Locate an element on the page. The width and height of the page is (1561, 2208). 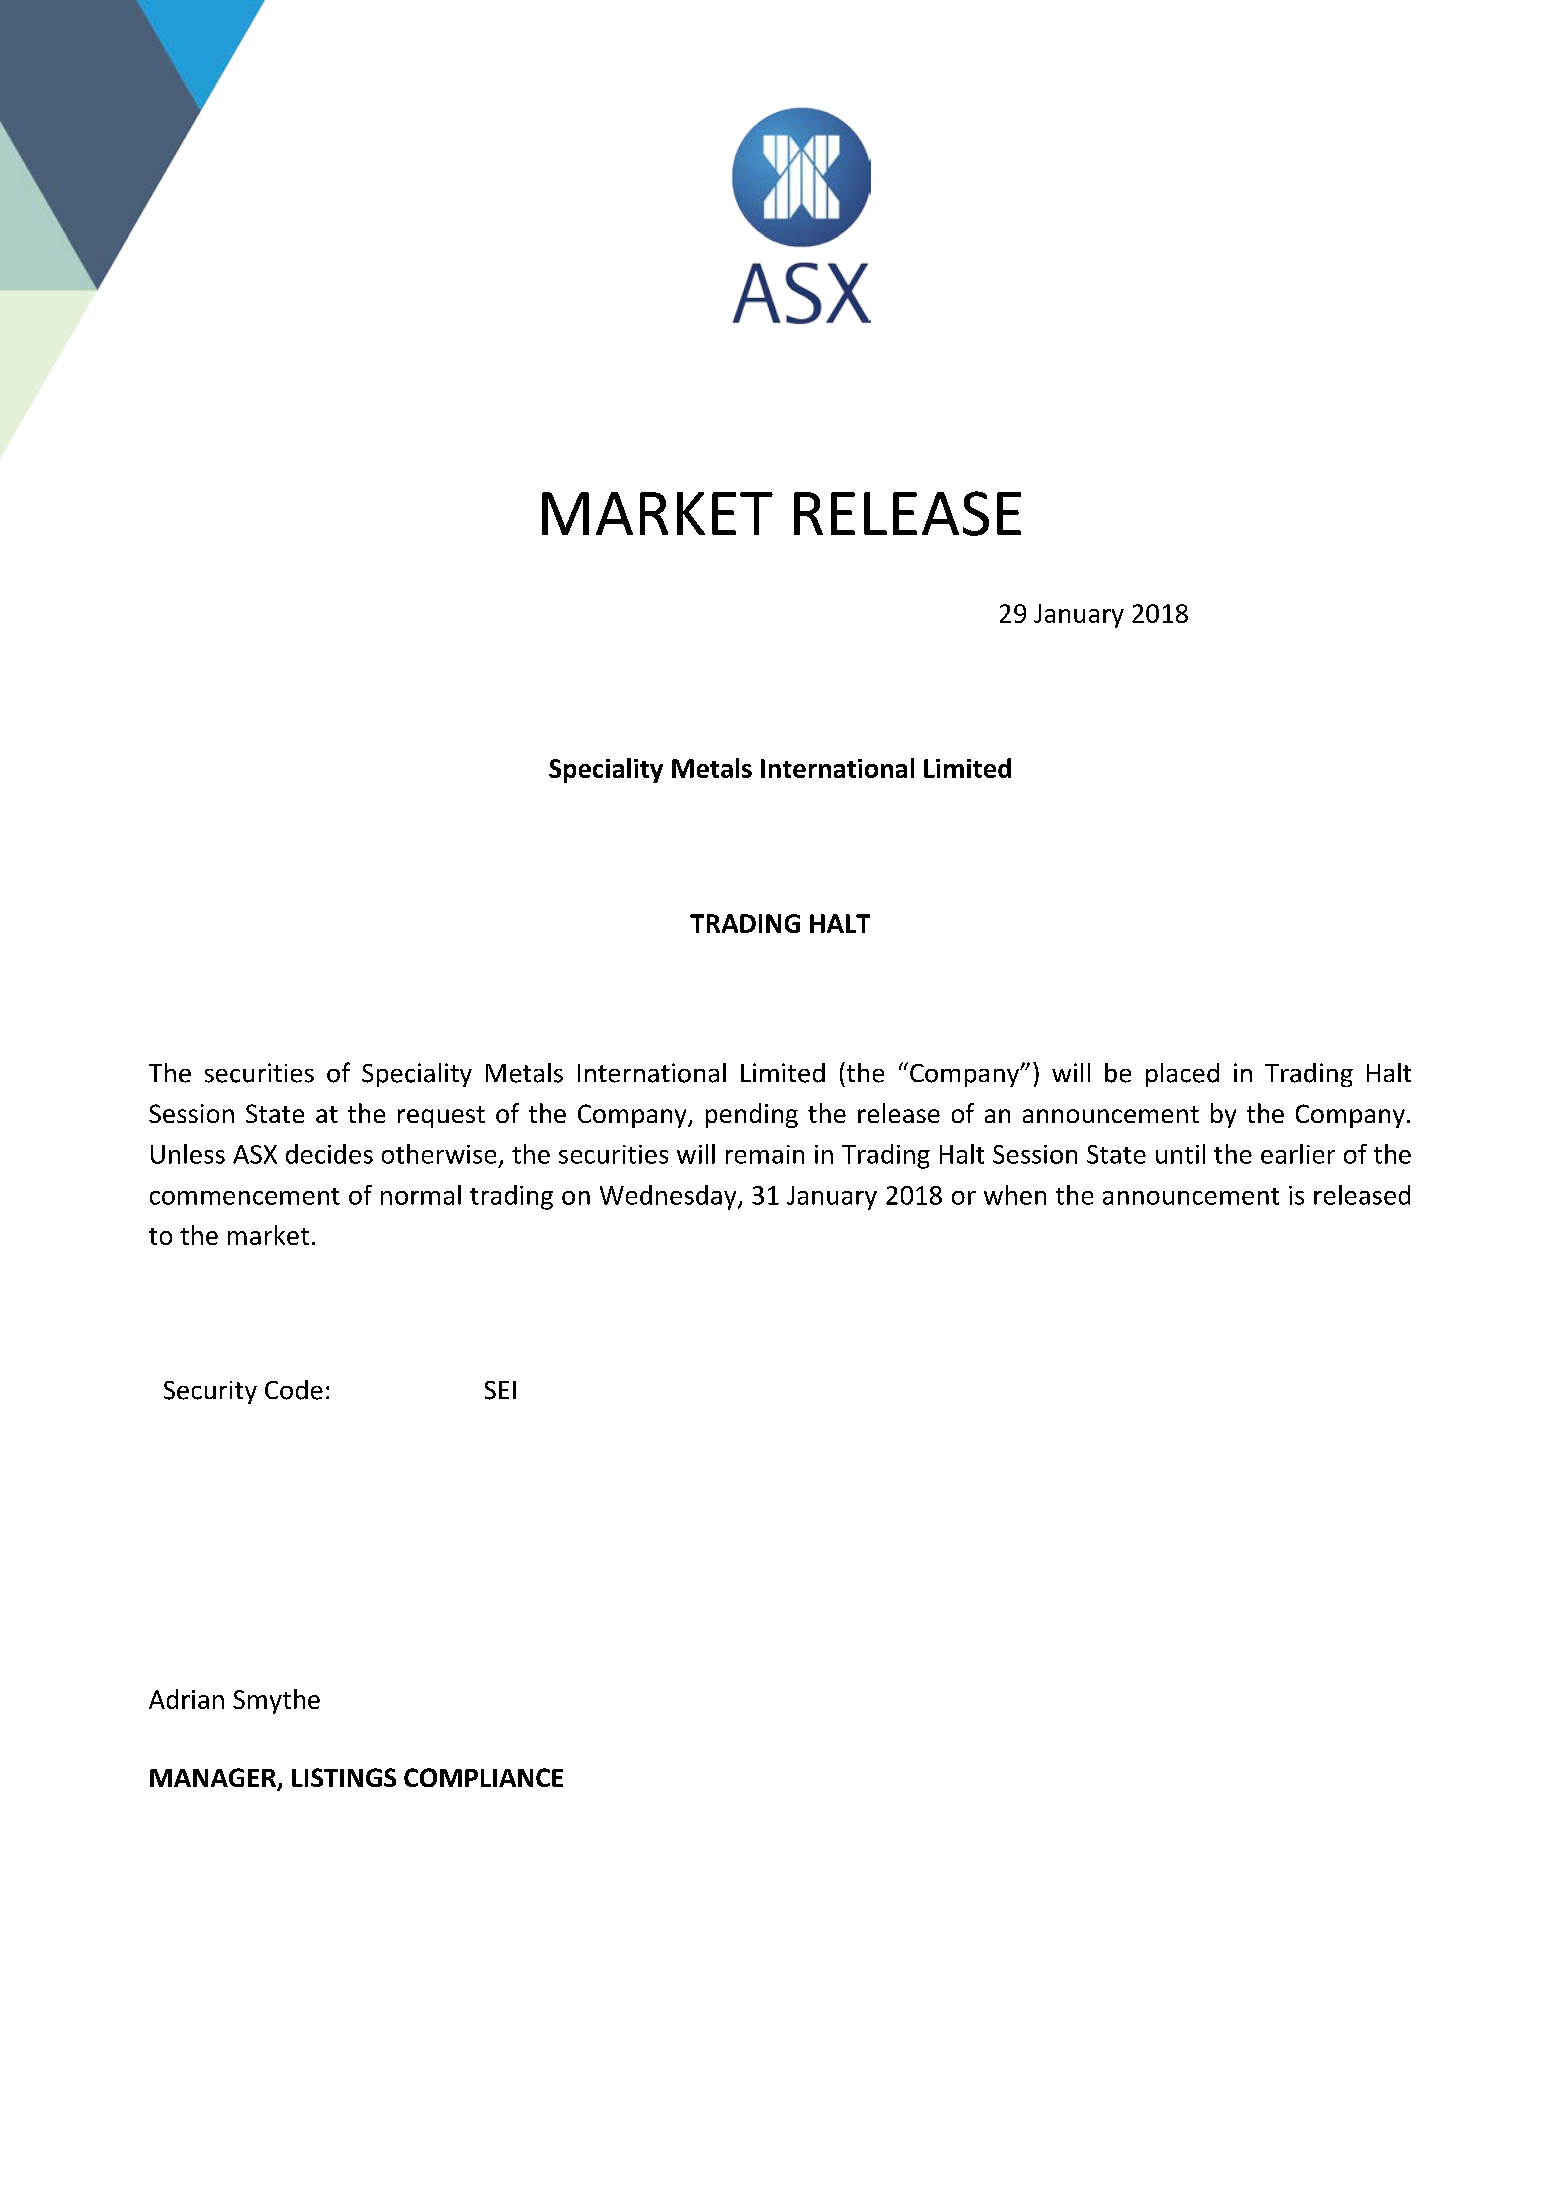
COMPLIANCE is located at coordinates (483, 1777).
